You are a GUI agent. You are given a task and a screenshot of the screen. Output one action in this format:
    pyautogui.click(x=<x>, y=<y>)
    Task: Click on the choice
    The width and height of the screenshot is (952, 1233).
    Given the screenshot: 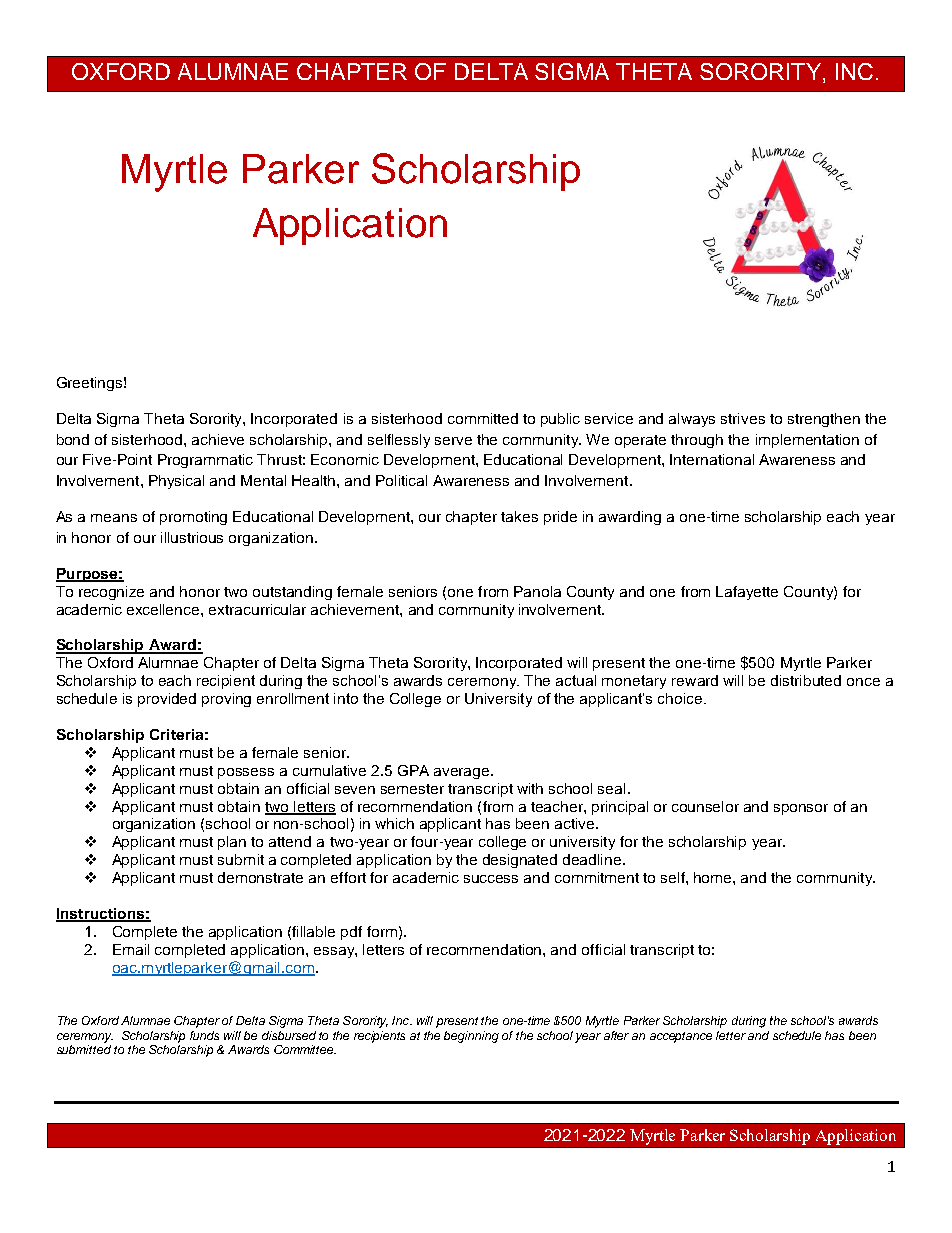 What is the action you would take?
    pyautogui.click(x=681, y=698)
